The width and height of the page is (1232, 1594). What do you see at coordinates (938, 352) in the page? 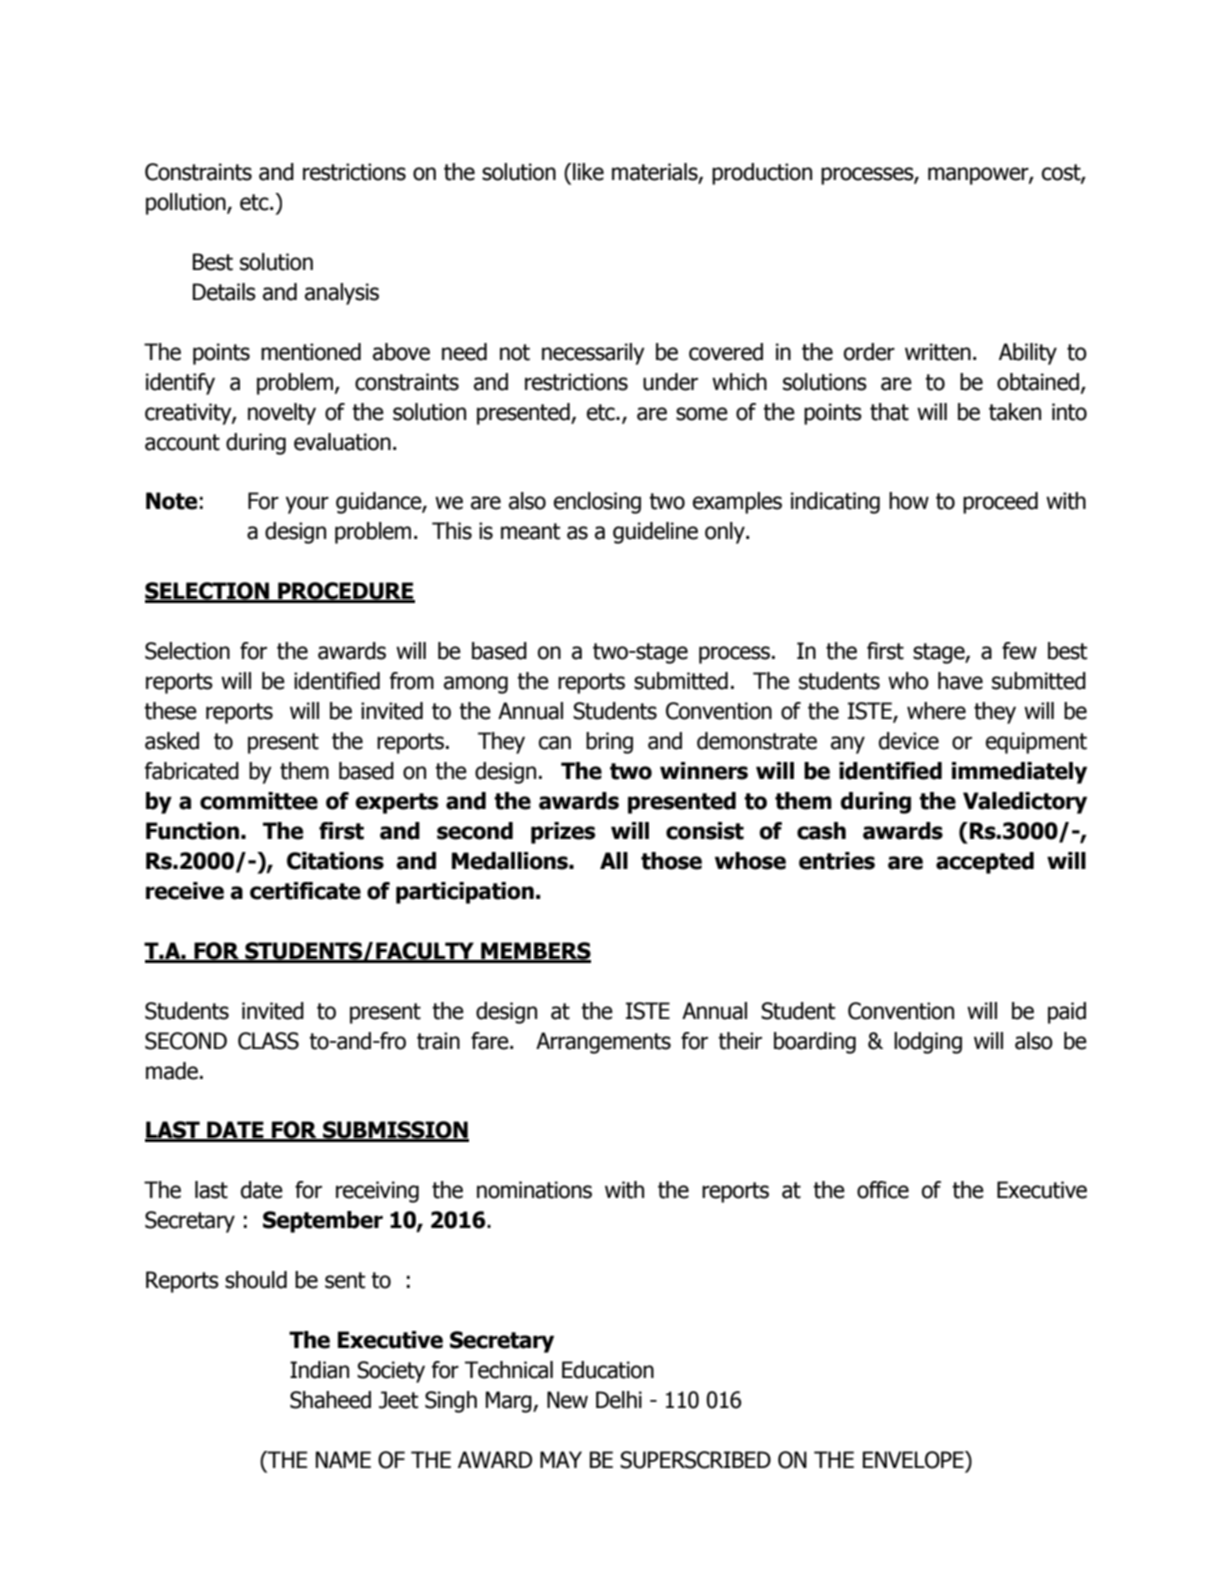
I see `written` at bounding box center [938, 352].
